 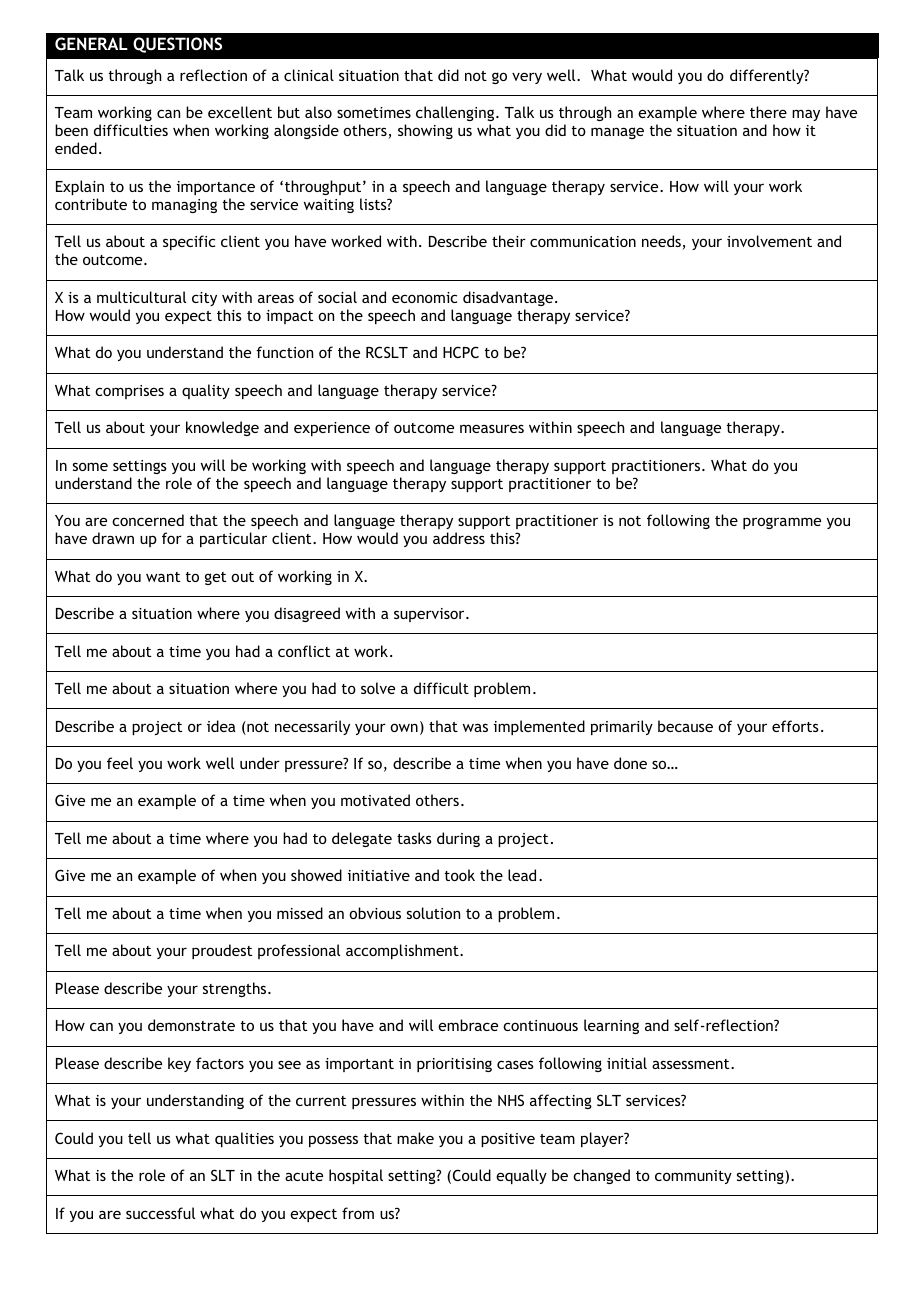 What do you see at coordinates (177, 45) in the screenshot?
I see `QUESTIONS` at bounding box center [177, 45].
